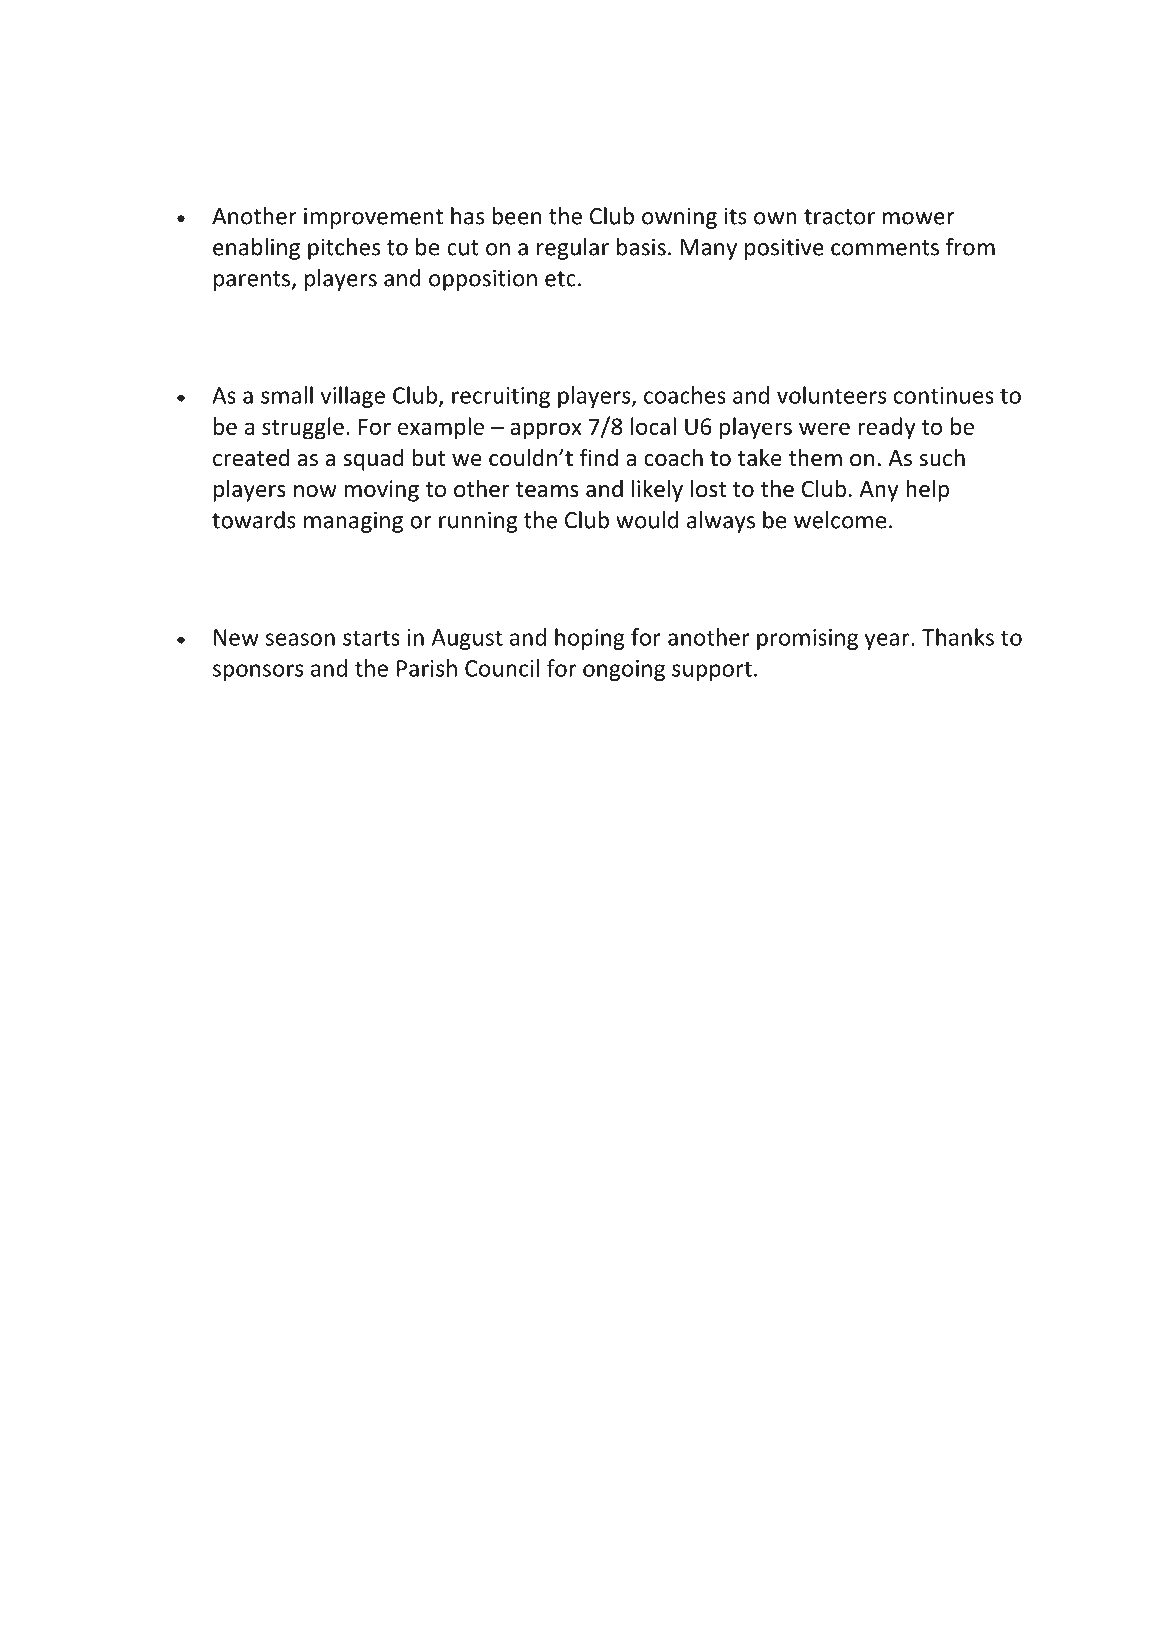 This image has width=1168, height=1652. Describe the element at coordinates (599, 457) in the image. I see `find` at that location.
